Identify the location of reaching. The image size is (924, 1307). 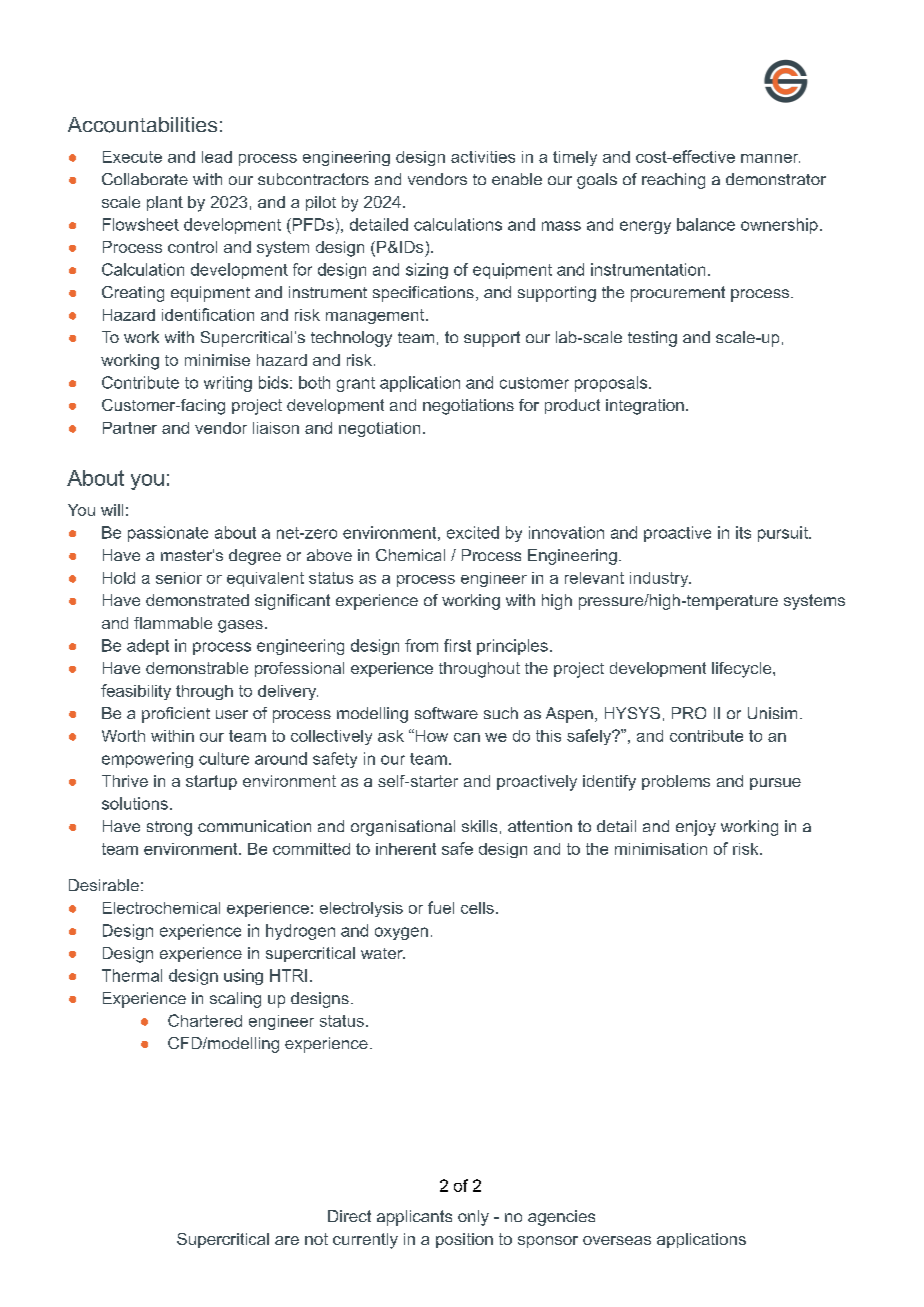
(673, 181).
